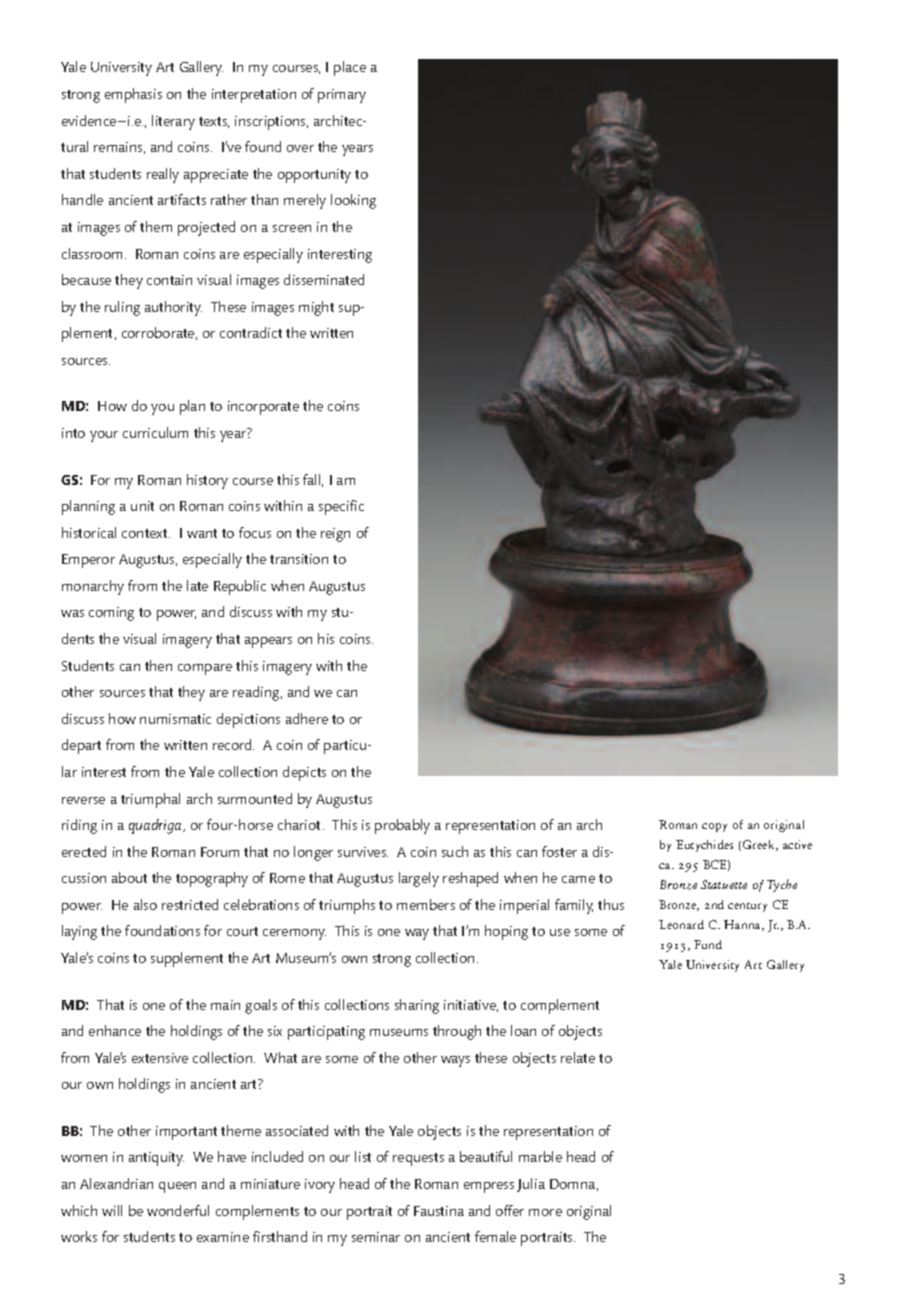  Describe the element at coordinates (342, 96) in the image. I see `primary` at that location.
